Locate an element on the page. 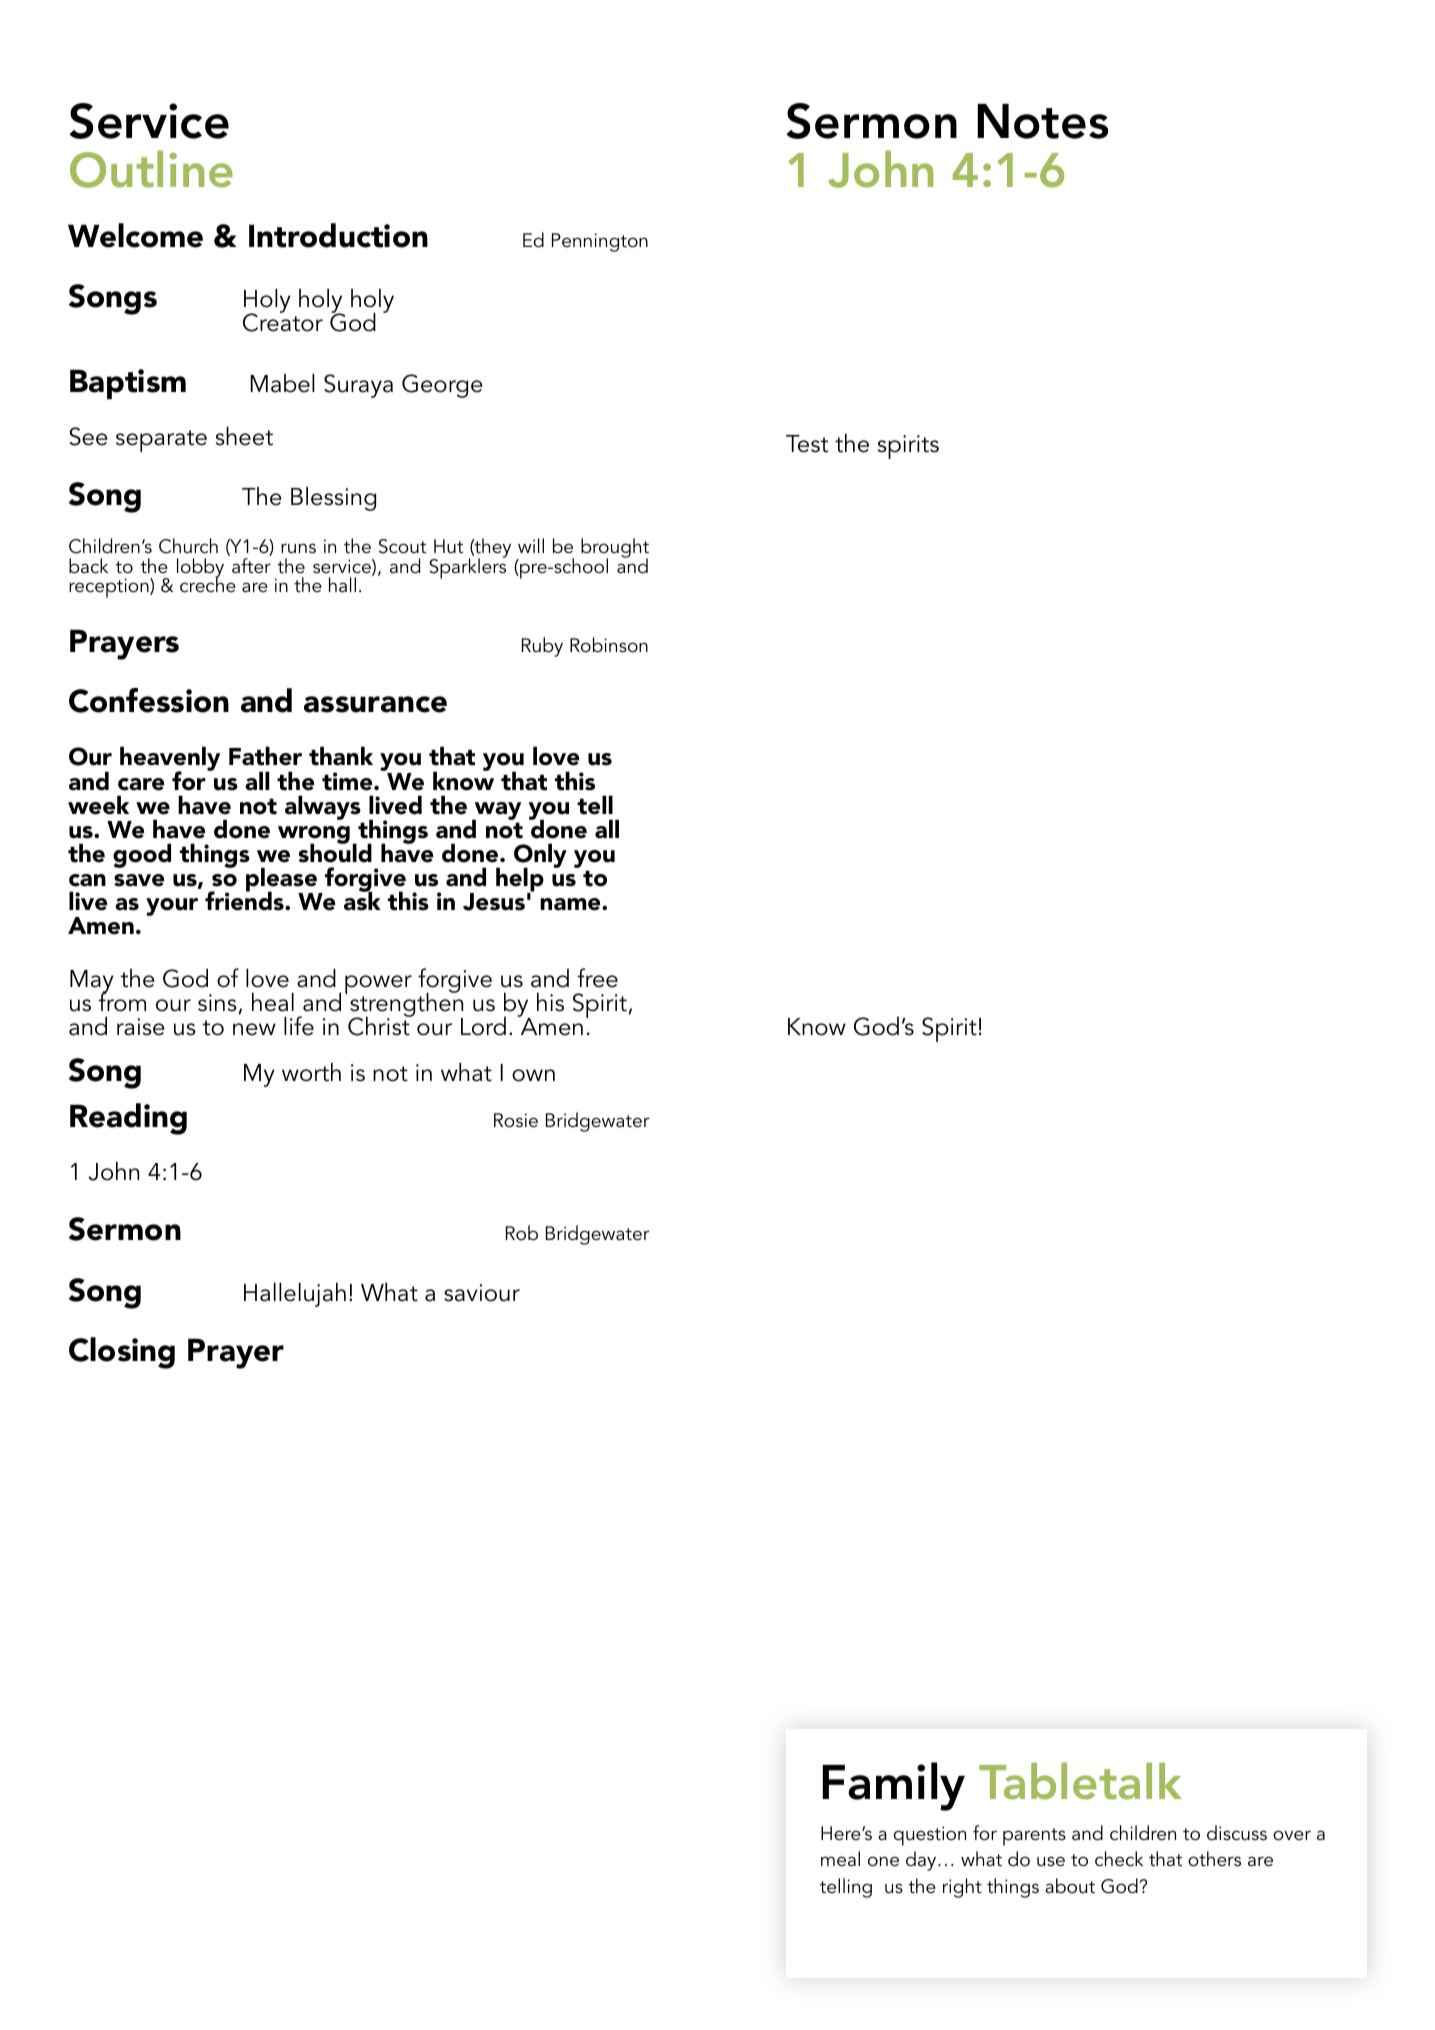  Family is located at coordinates (894, 1786).
